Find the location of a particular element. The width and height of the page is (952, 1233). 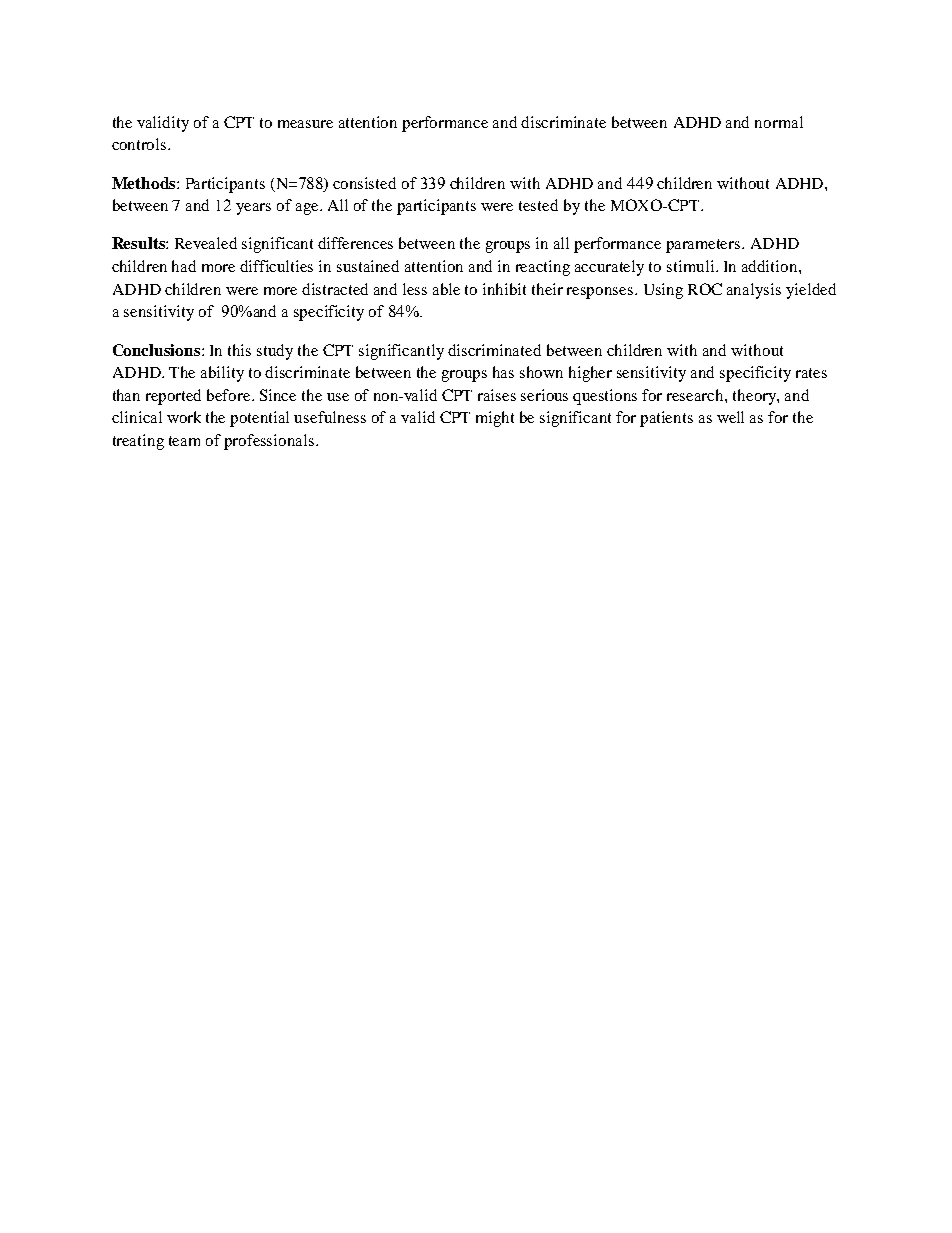

normal is located at coordinates (779, 122).
